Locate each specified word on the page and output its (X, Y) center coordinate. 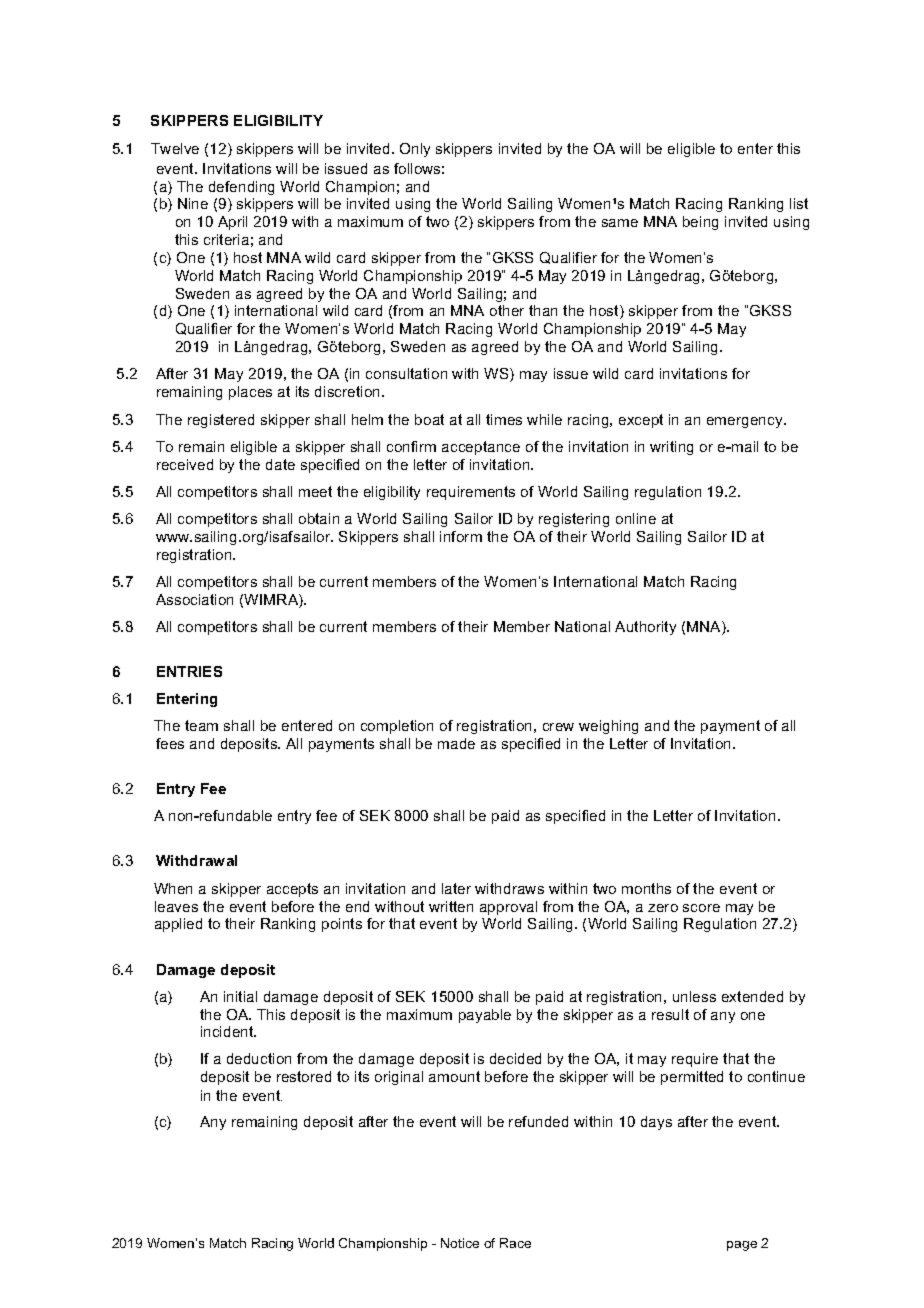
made (456, 743)
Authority (645, 628)
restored (304, 1076)
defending (241, 188)
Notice (460, 1243)
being (700, 223)
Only (415, 150)
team (201, 725)
